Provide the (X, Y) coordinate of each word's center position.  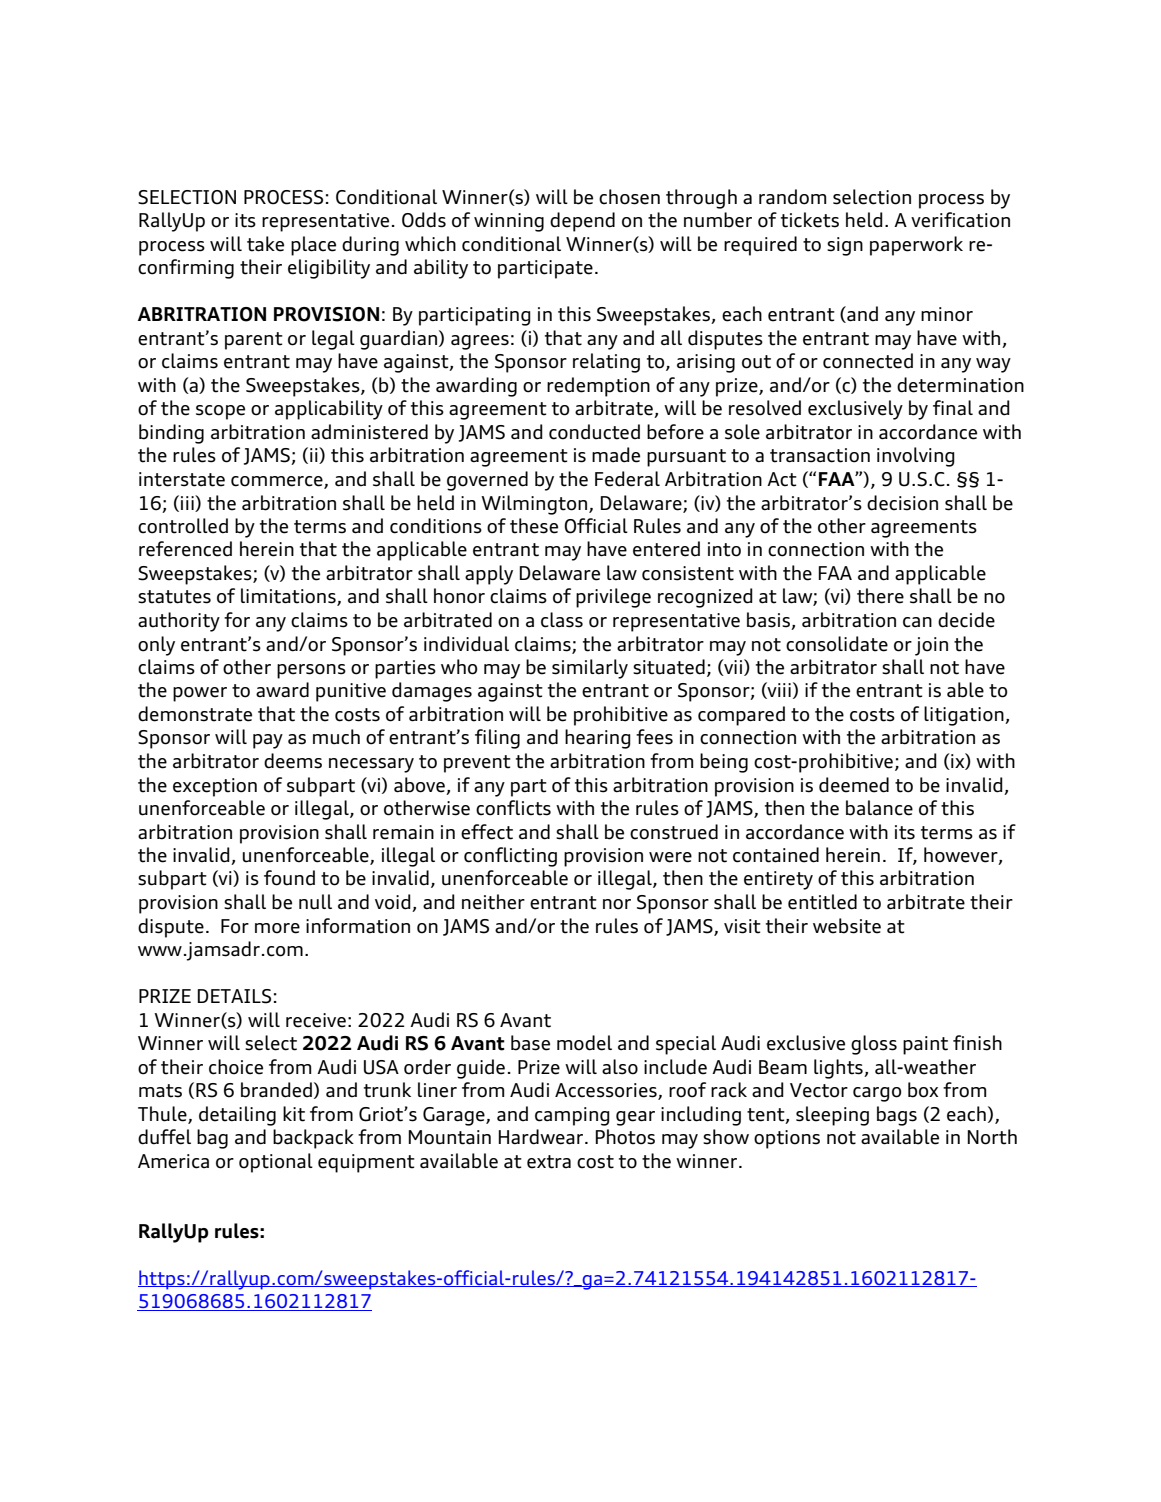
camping (572, 1116)
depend (582, 222)
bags (897, 1116)
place (313, 246)
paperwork (916, 246)
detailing (237, 1116)
